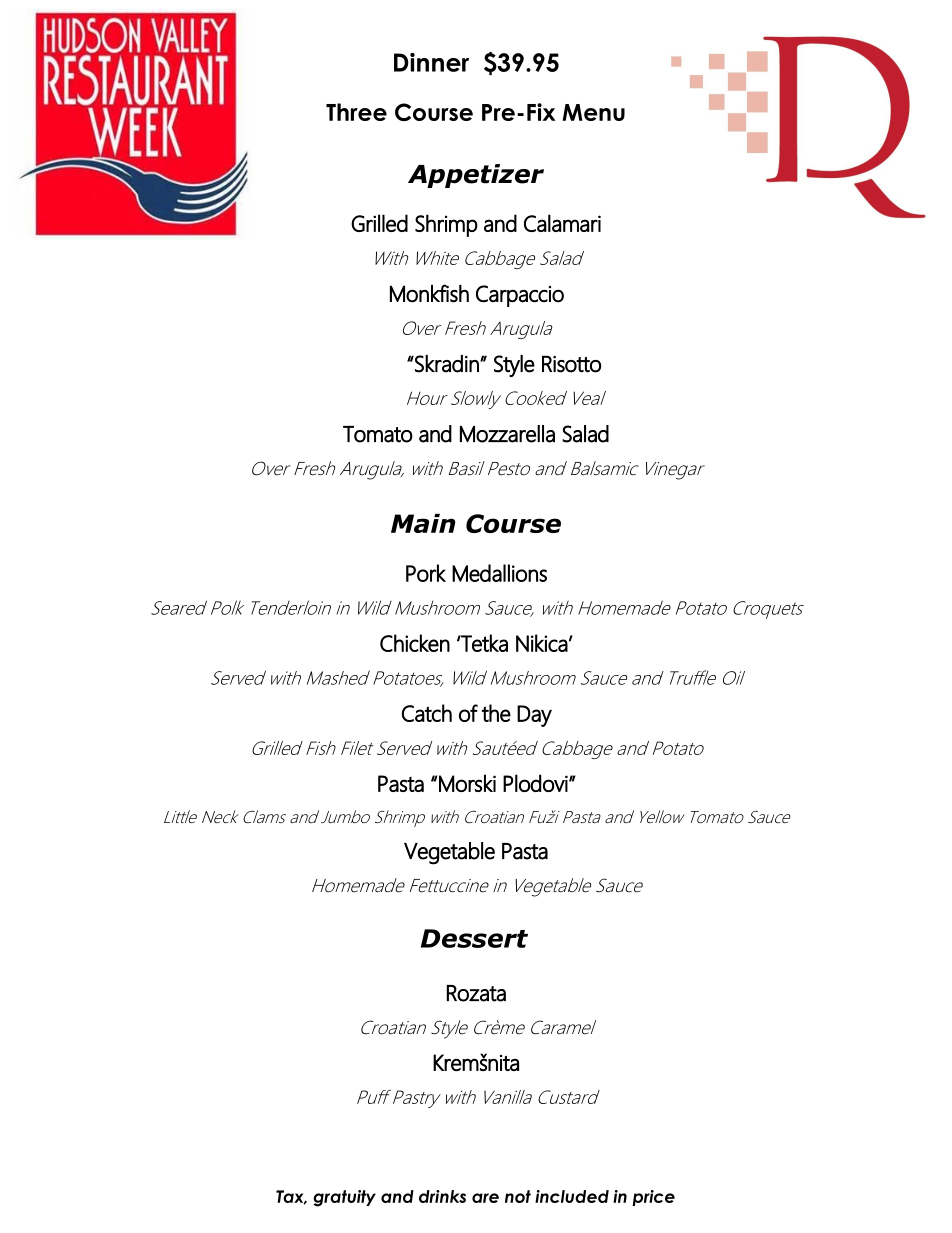 This image has height=1233, width=952. I want to click on gratuity, so click(344, 1198).
